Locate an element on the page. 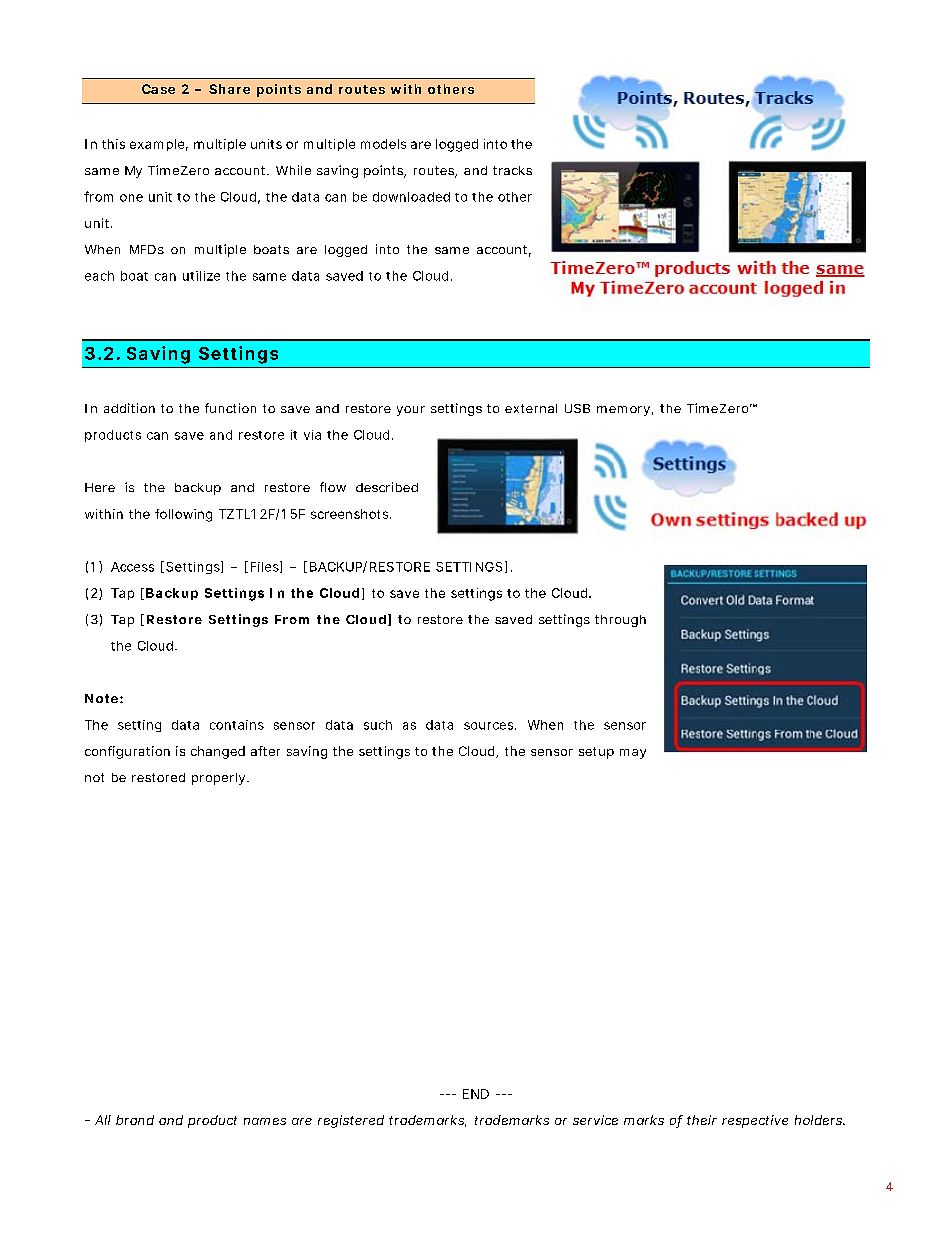 This page has height=1233, width=952. respective is located at coordinates (755, 1121).
